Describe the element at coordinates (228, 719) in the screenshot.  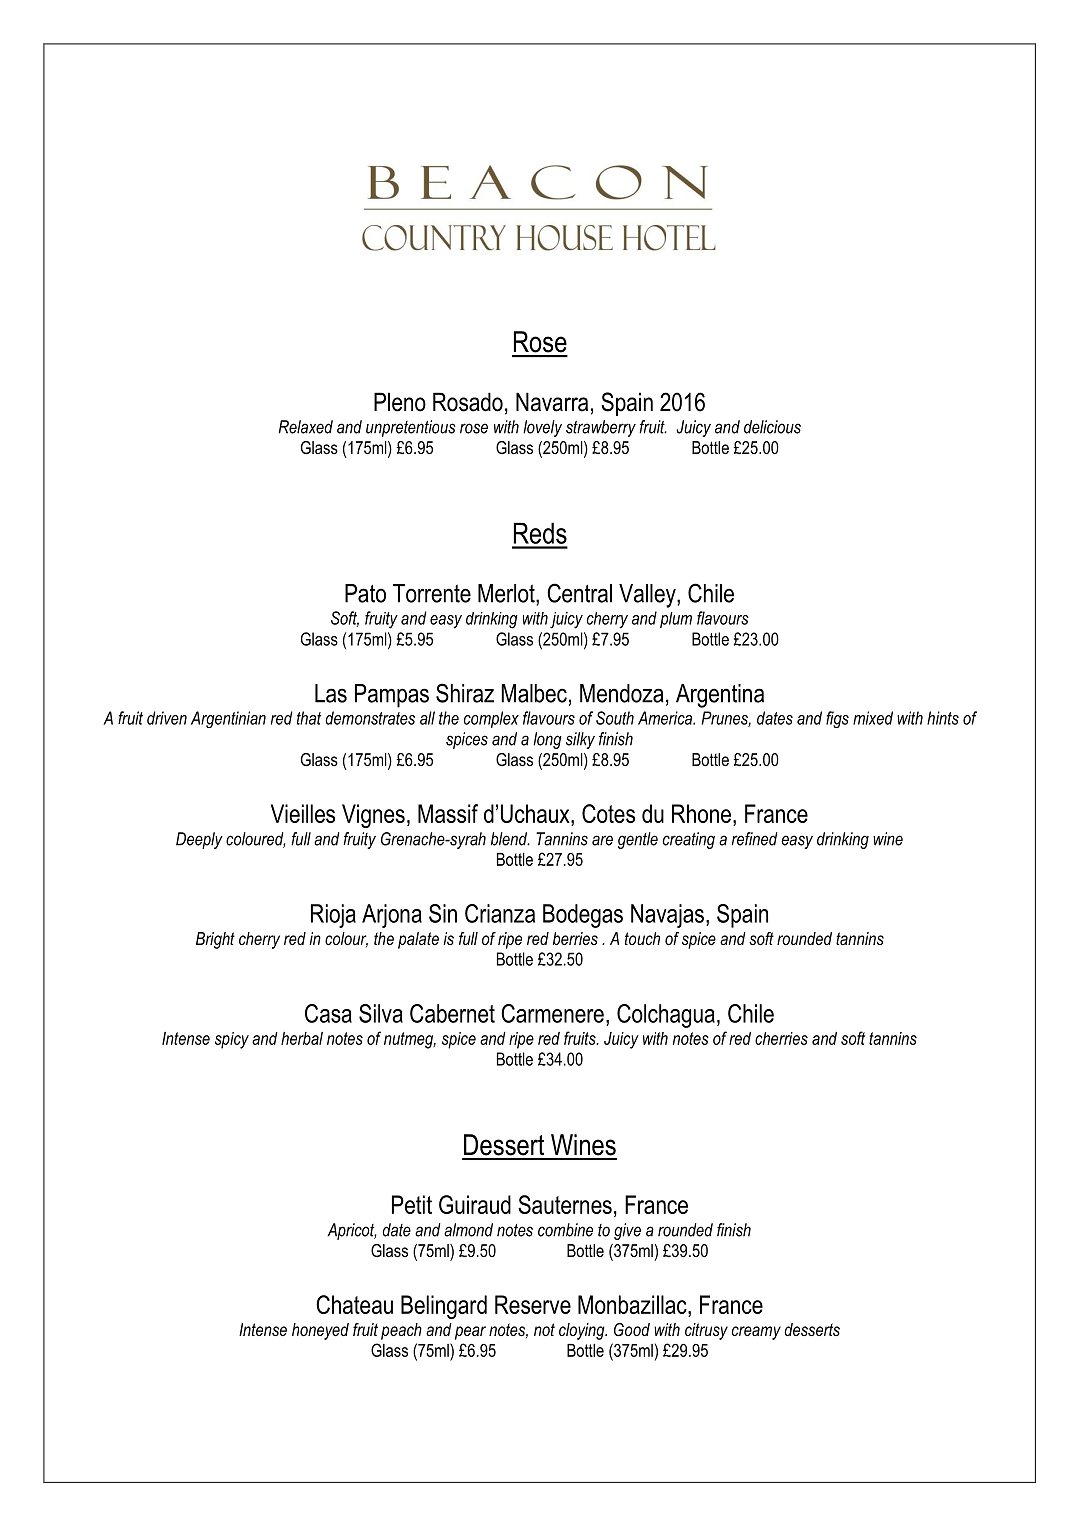
I see `Argentinian` at that location.
